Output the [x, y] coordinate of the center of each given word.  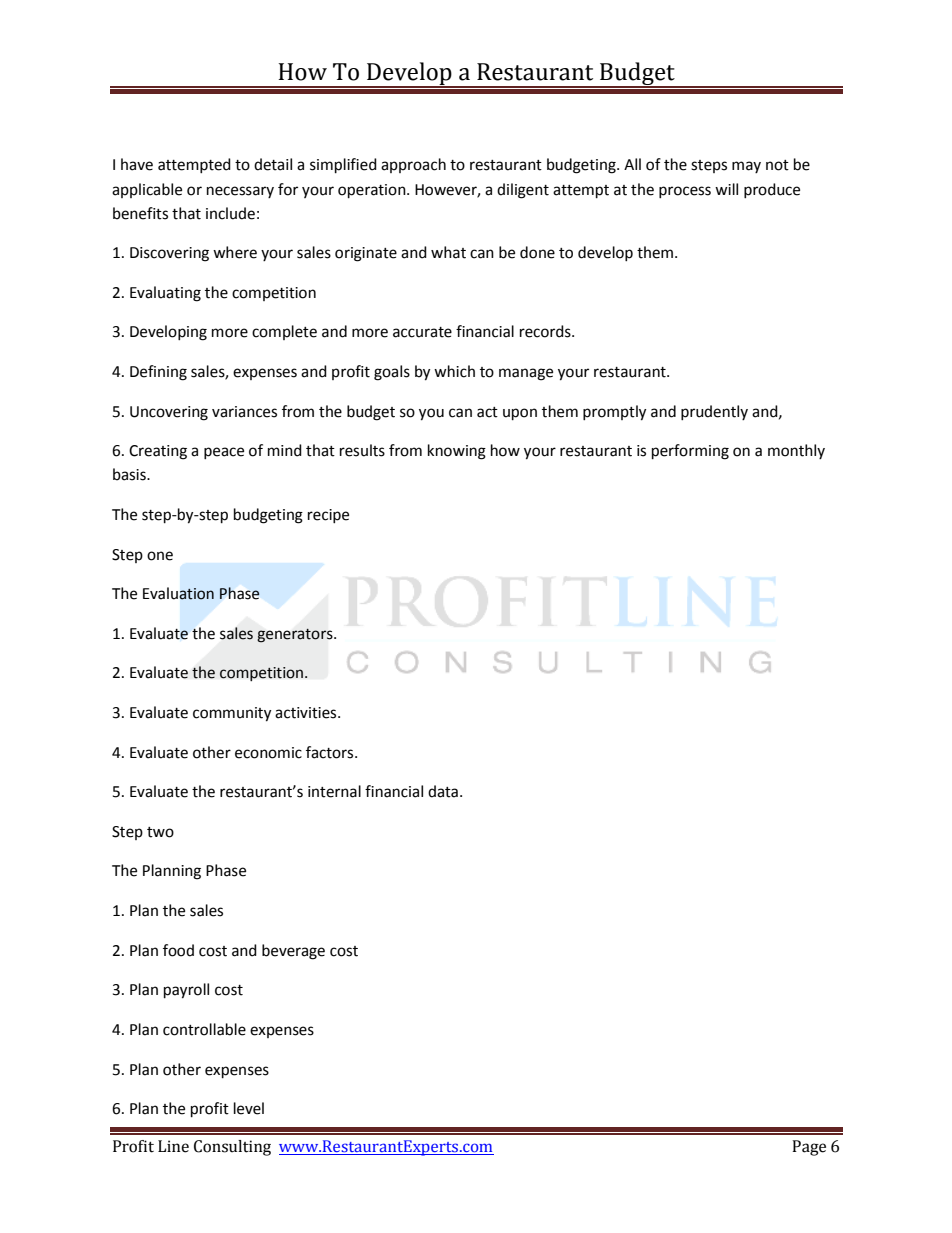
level [249, 1108]
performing [690, 452]
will [726, 189]
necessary [240, 192]
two [160, 832]
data [443, 791]
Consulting [232, 1148]
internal [334, 791]
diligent [523, 191]
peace [224, 453]
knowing [457, 452]
